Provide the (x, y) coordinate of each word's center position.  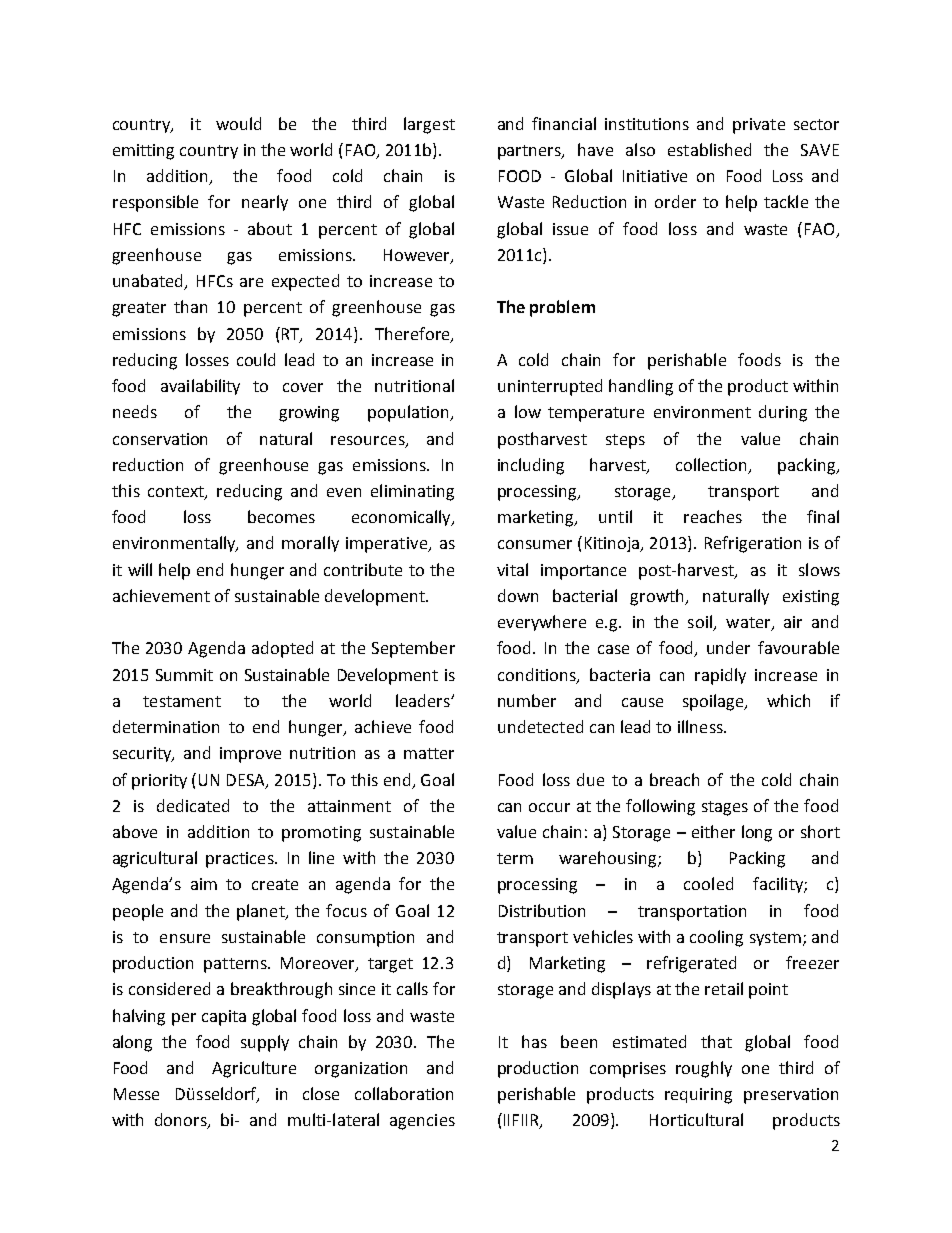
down (518, 595)
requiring (698, 1096)
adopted (282, 649)
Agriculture (254, 1069)
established (709, 149)
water (749, 624)
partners (530, 152)
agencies (422, 1122)
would (238, 123)
